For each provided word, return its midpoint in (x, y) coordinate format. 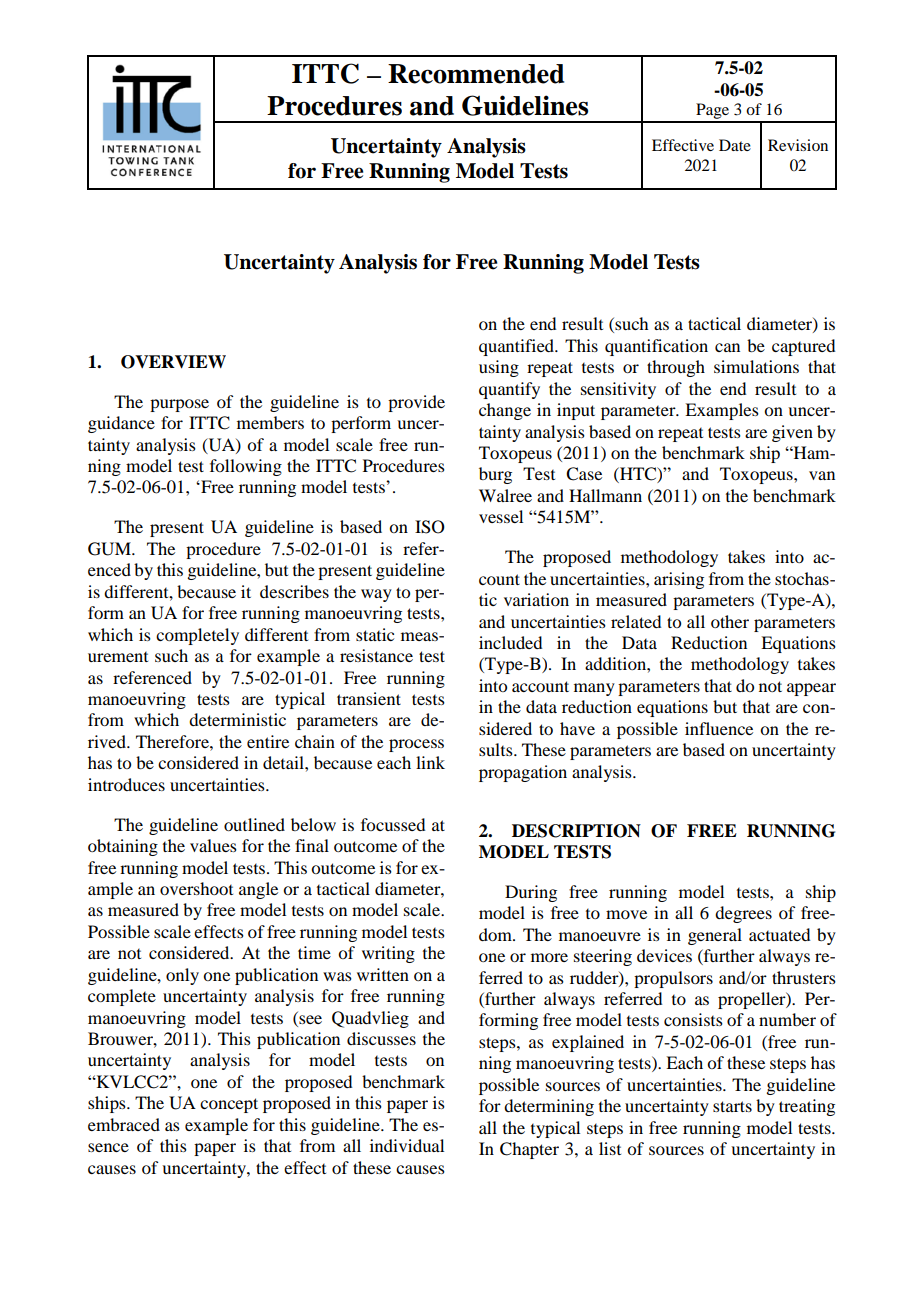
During (531, 893)
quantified (517, 347)
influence (719, 728)
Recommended (476, 74)
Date (735, 145)
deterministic (237, 719)
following (246, 467)
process (416, 745)
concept (229, 1105)
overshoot (196, 888)
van (822, 475)
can (727, 347)
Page (713, 112)
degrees (743, 914)
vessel (501, 516)
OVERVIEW (173, 362)
